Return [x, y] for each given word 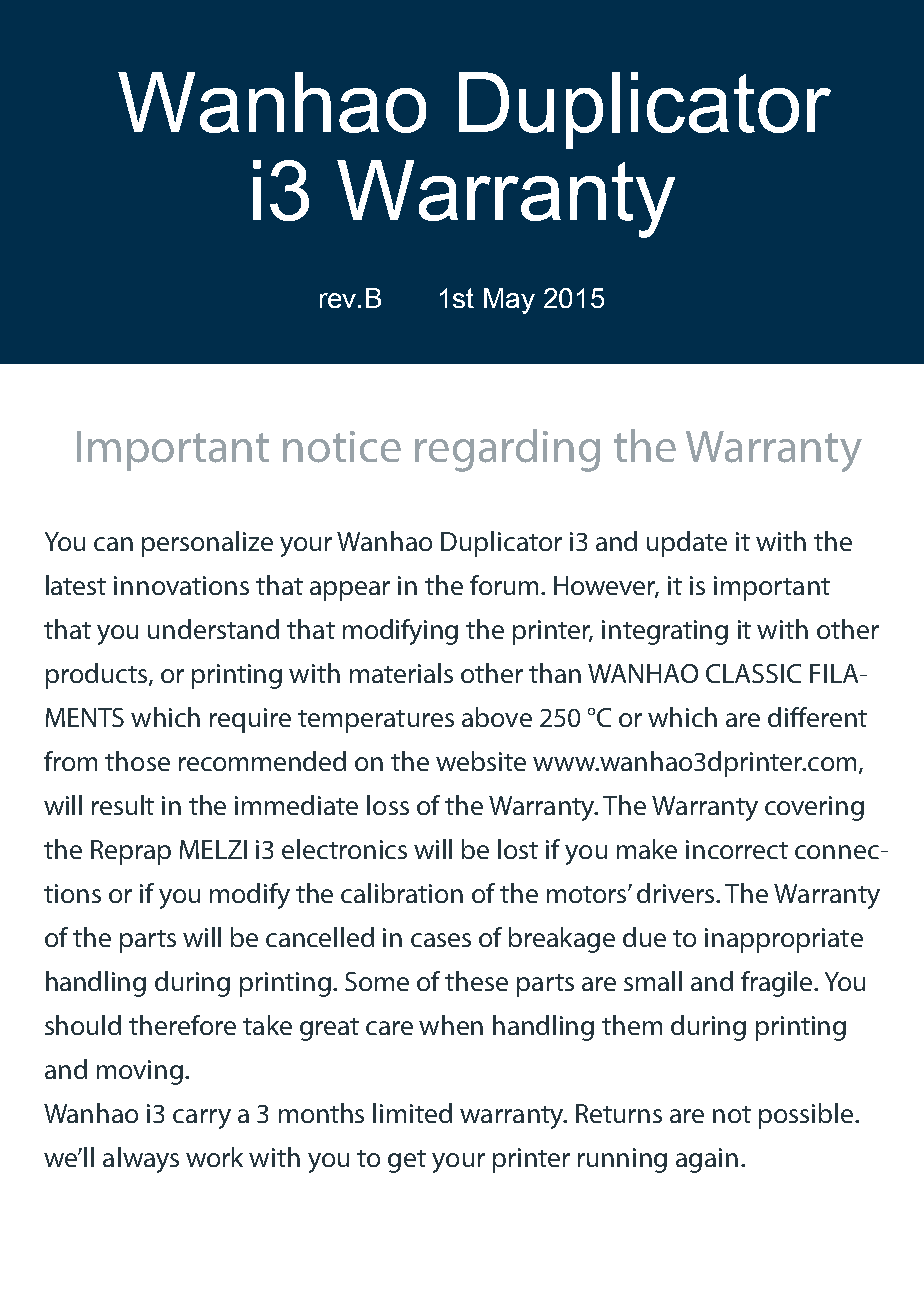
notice [342, 447]
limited [412, 1113]
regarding [507, 450]
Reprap [131, 852]
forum [504, 585]
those [137, 761]
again [707, 1160]
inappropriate [784, 940]
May [509, 301]
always [141, 1160]
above [497, 717]
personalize [207, 544]
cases [441, 940]
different [817, 717]
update [687, 544]
